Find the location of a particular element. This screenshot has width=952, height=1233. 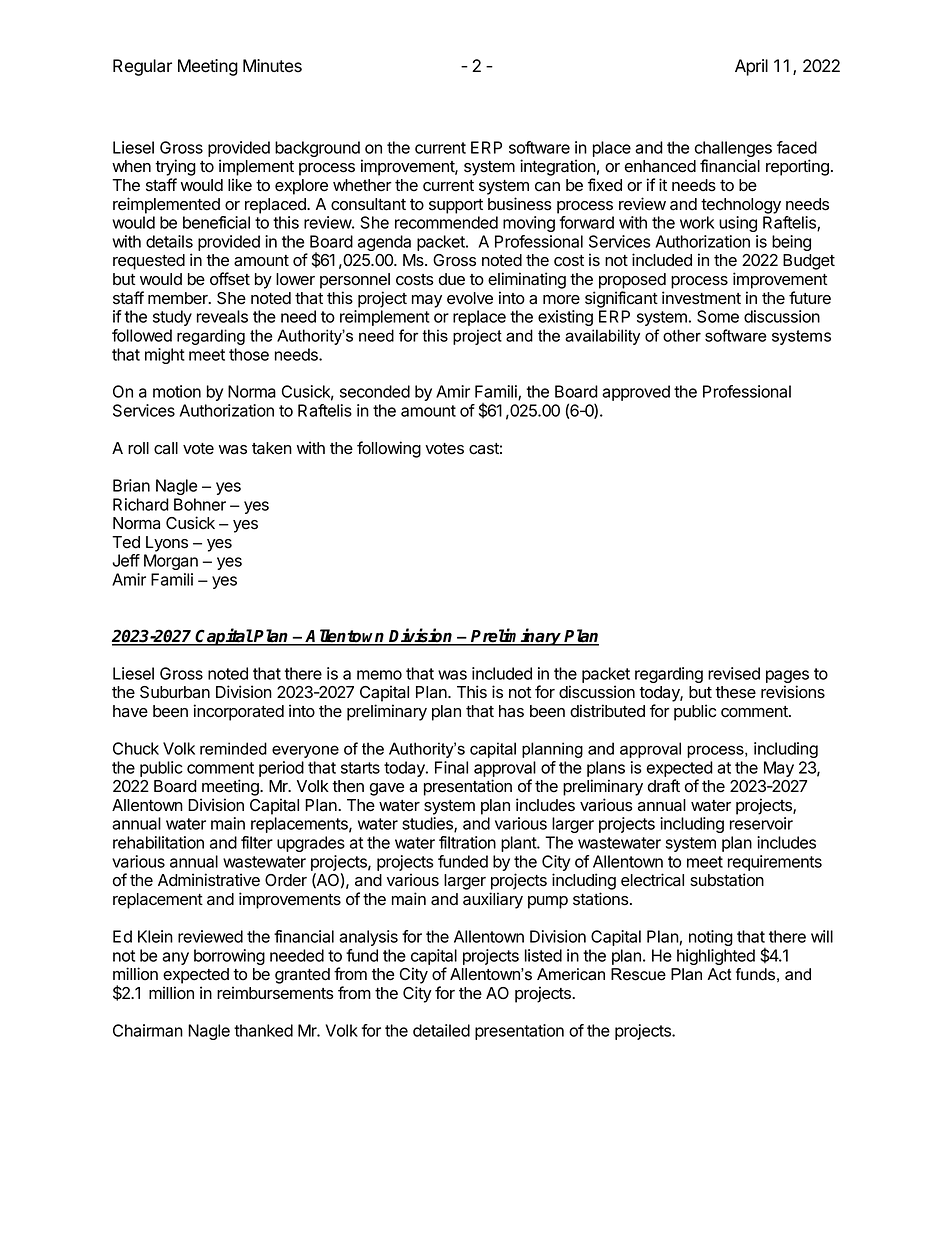

has is located at coordinates (511, 711).
